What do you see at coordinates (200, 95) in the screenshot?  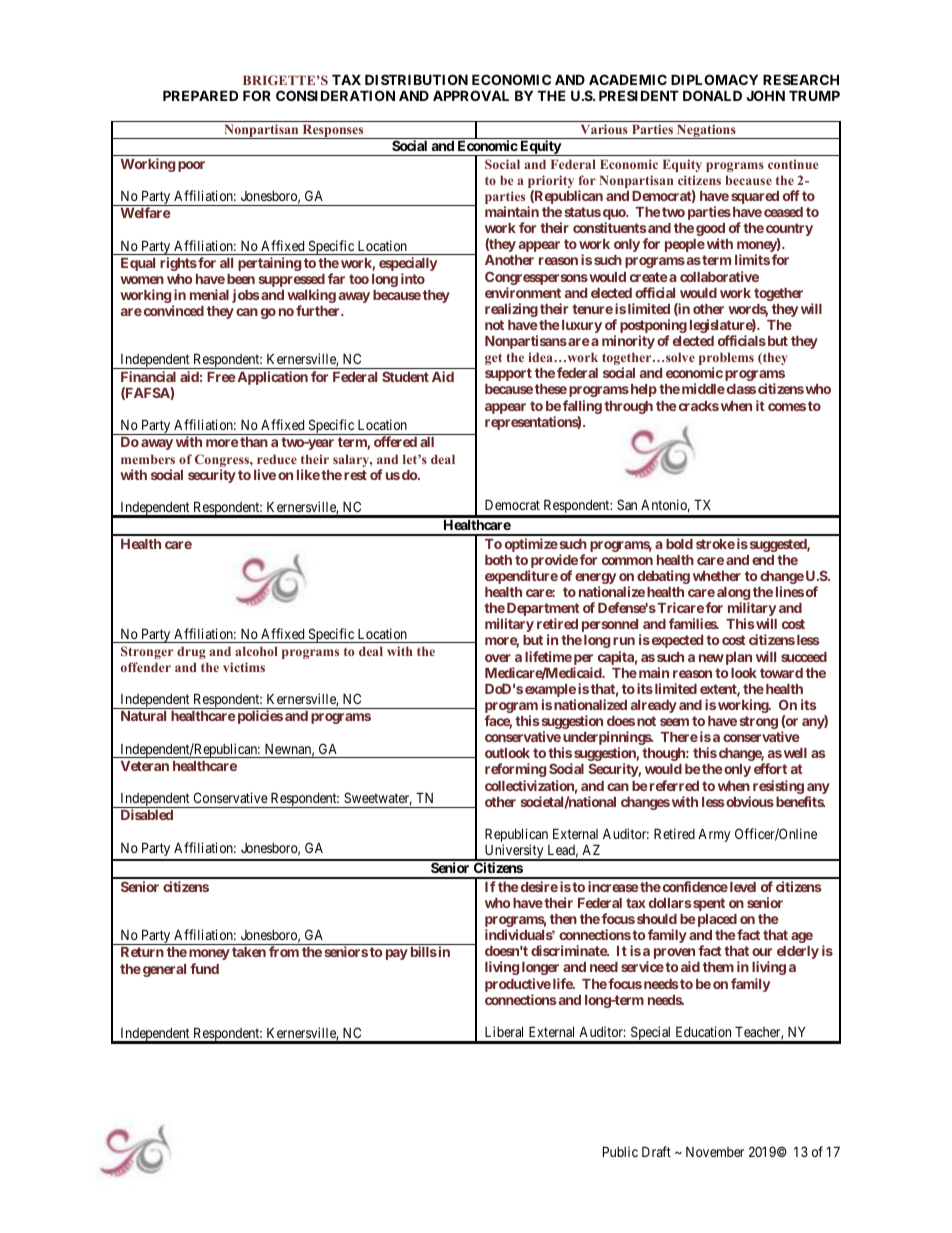 I see `PREPARED` at bounding box center [200, 95].
